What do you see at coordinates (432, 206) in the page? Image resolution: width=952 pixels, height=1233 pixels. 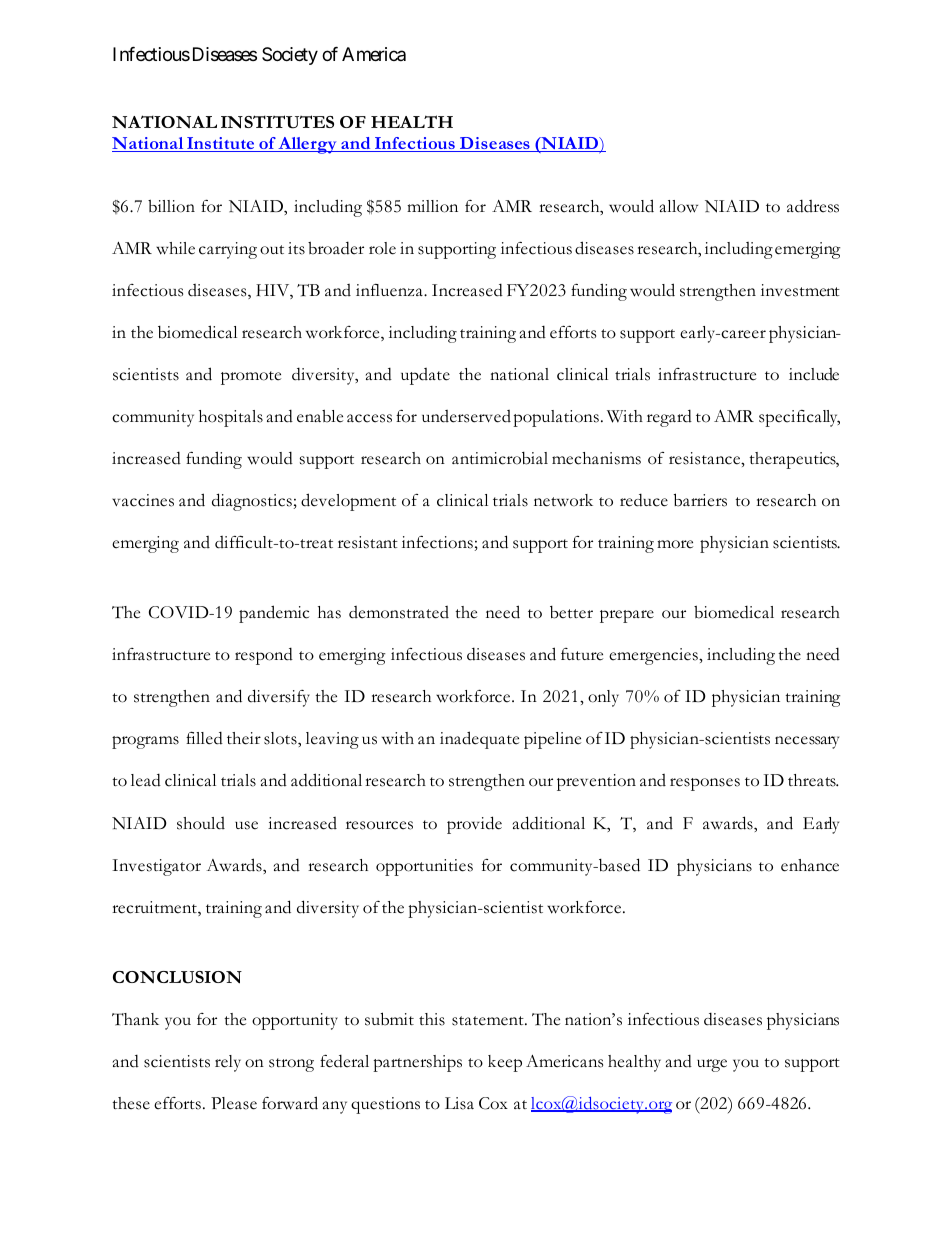 I see `million` at bounding box center [432, 206].
